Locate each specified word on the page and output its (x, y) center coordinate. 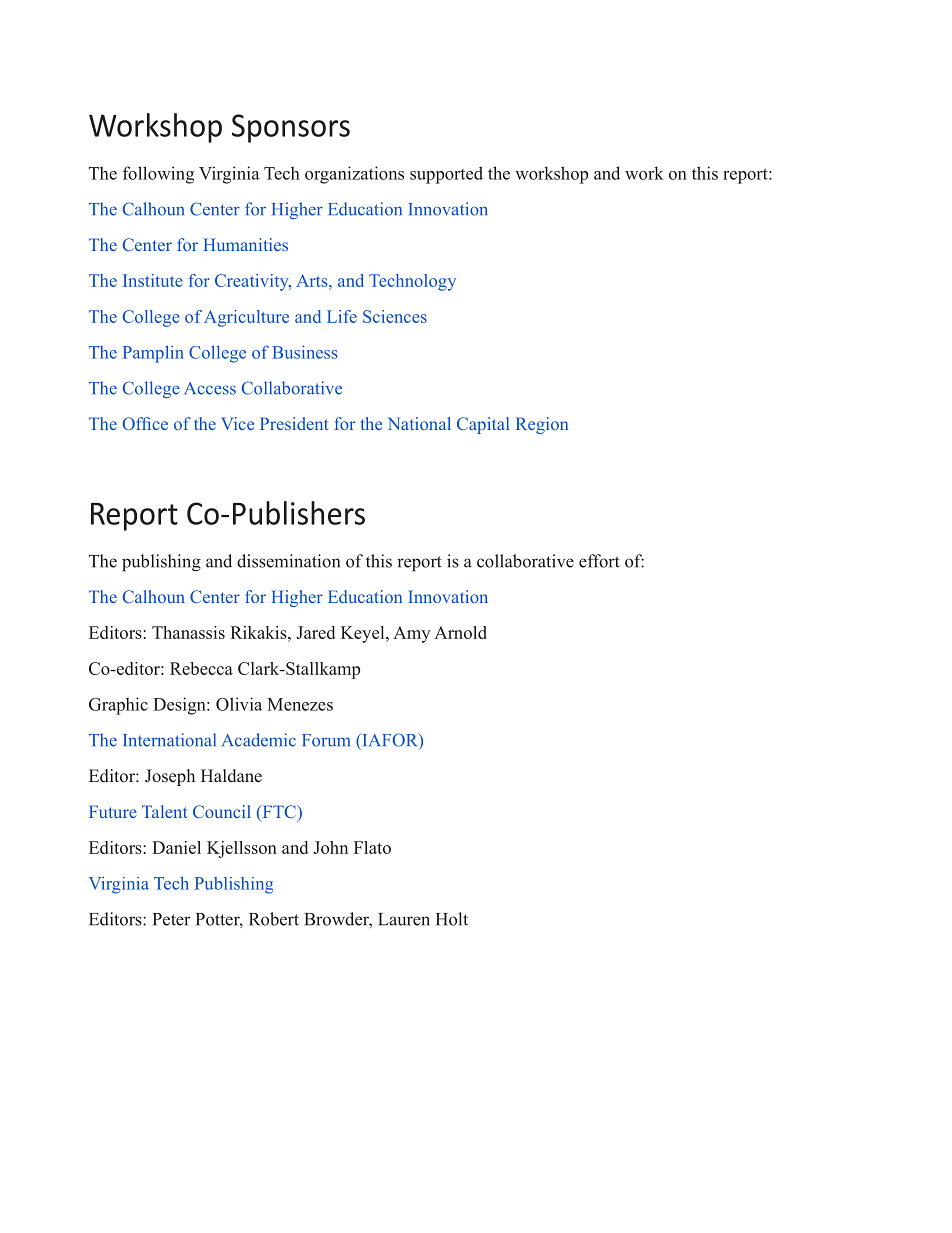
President (294, 423)
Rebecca (201, 668)
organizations (354, 175)
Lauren (404, 919)
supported (446, 175)
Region (542, 425)
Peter (172, 919)
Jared (315, 632)
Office (145, 423)
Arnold (460, 632)
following (158, 175)
